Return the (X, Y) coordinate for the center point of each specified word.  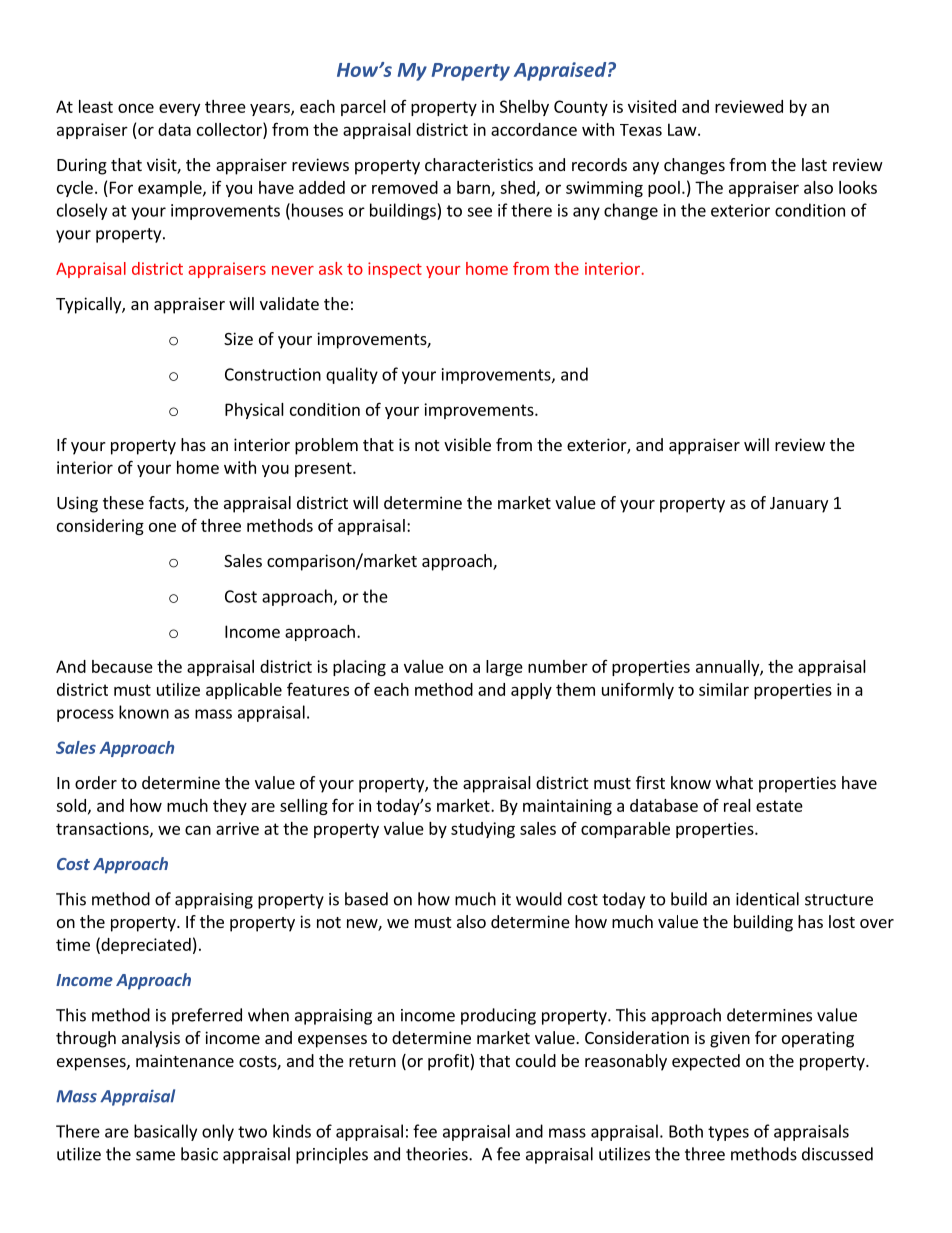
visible (467, 444)
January (799, 505)
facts (167, 504)
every (179, 109)
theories (438, 1154)
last (814, 164)
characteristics (479, 164)
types (728, 1133)
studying (483, 830)
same (155, 1156)
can (198, 830)
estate (779, 806)
